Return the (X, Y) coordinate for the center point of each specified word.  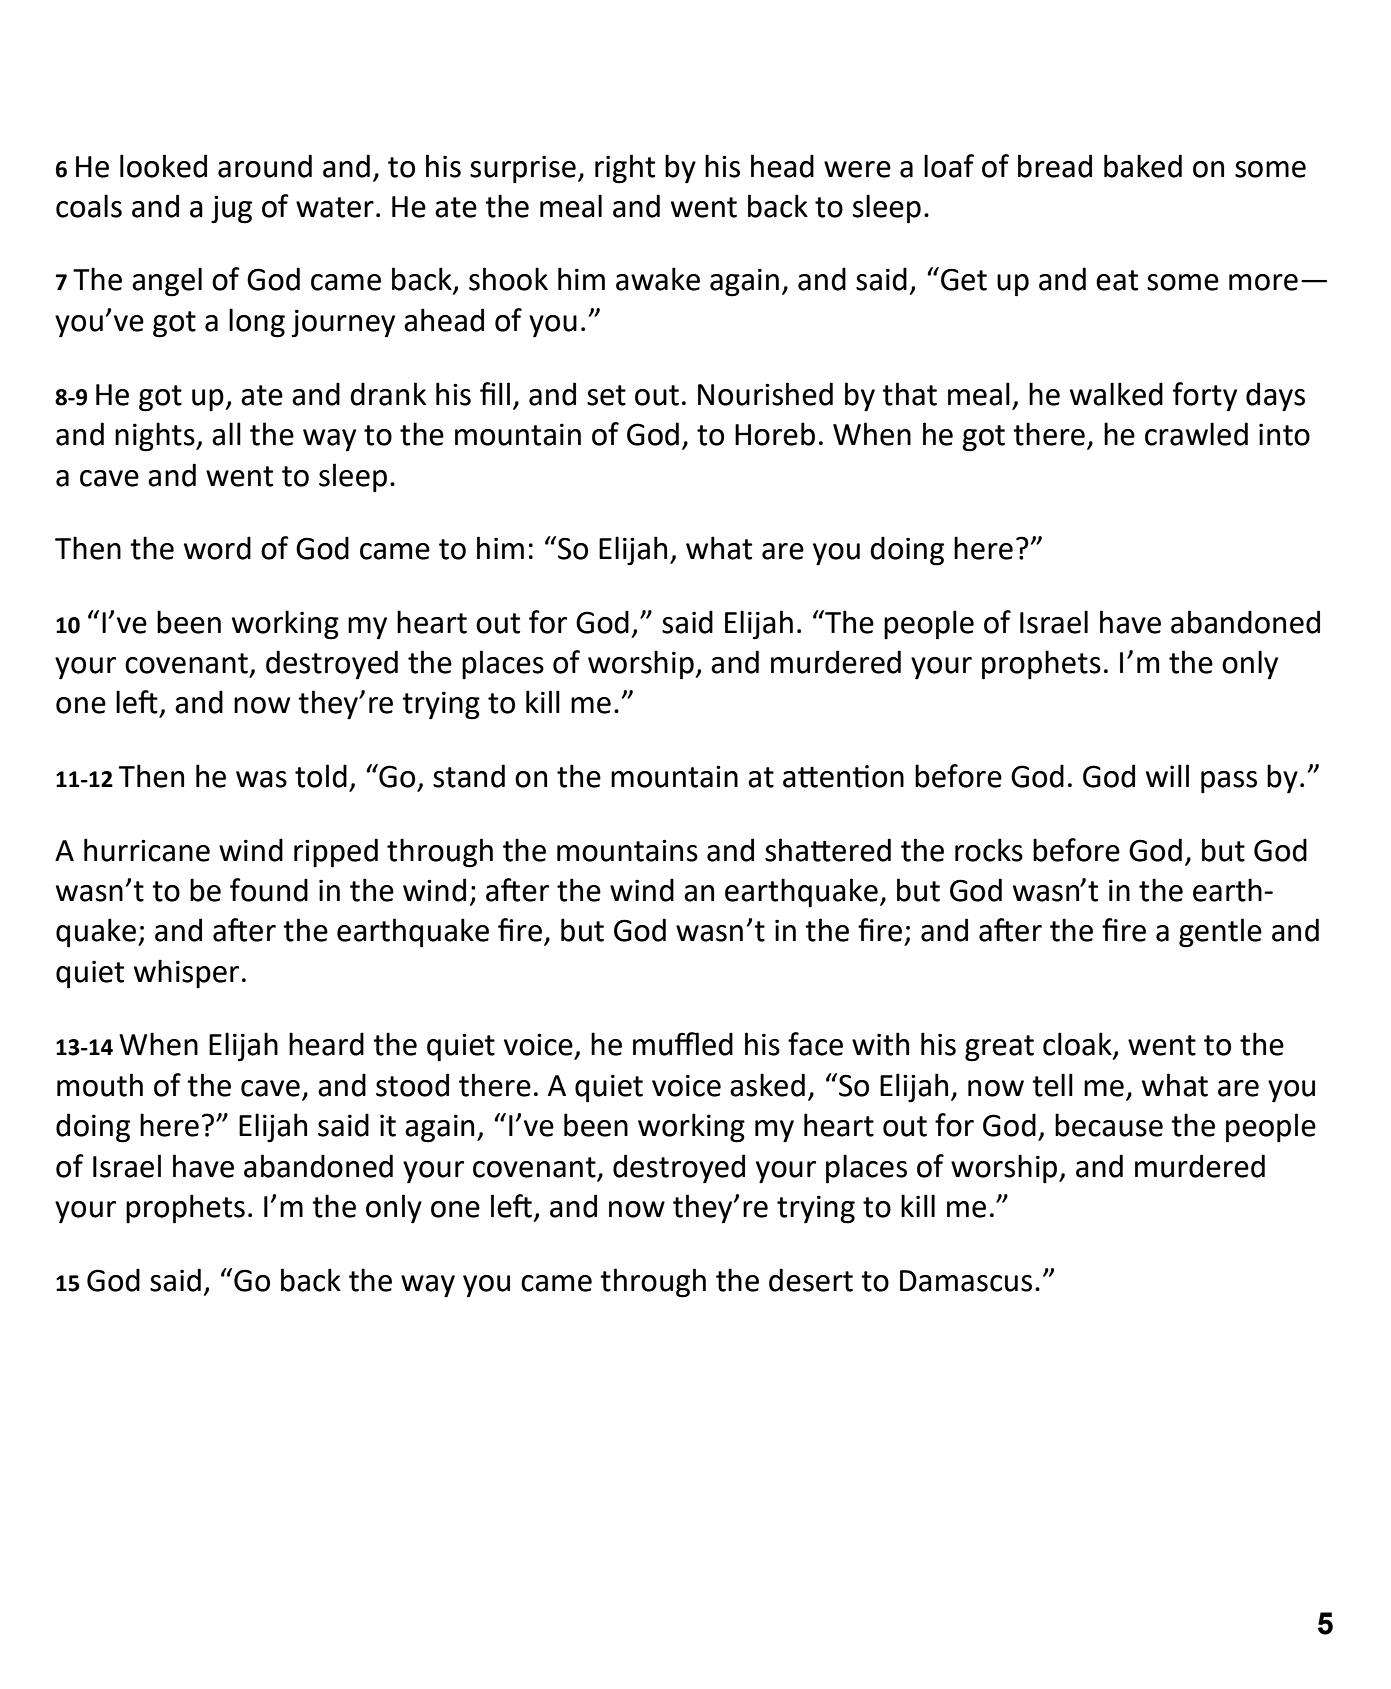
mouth (100, 1085)
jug (231, 209)
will (1167, 775)
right (625, 169)
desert (811, 1280)
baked (1143, 166)
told (321, 776)
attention (843, 776)
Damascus (966, 1281)
